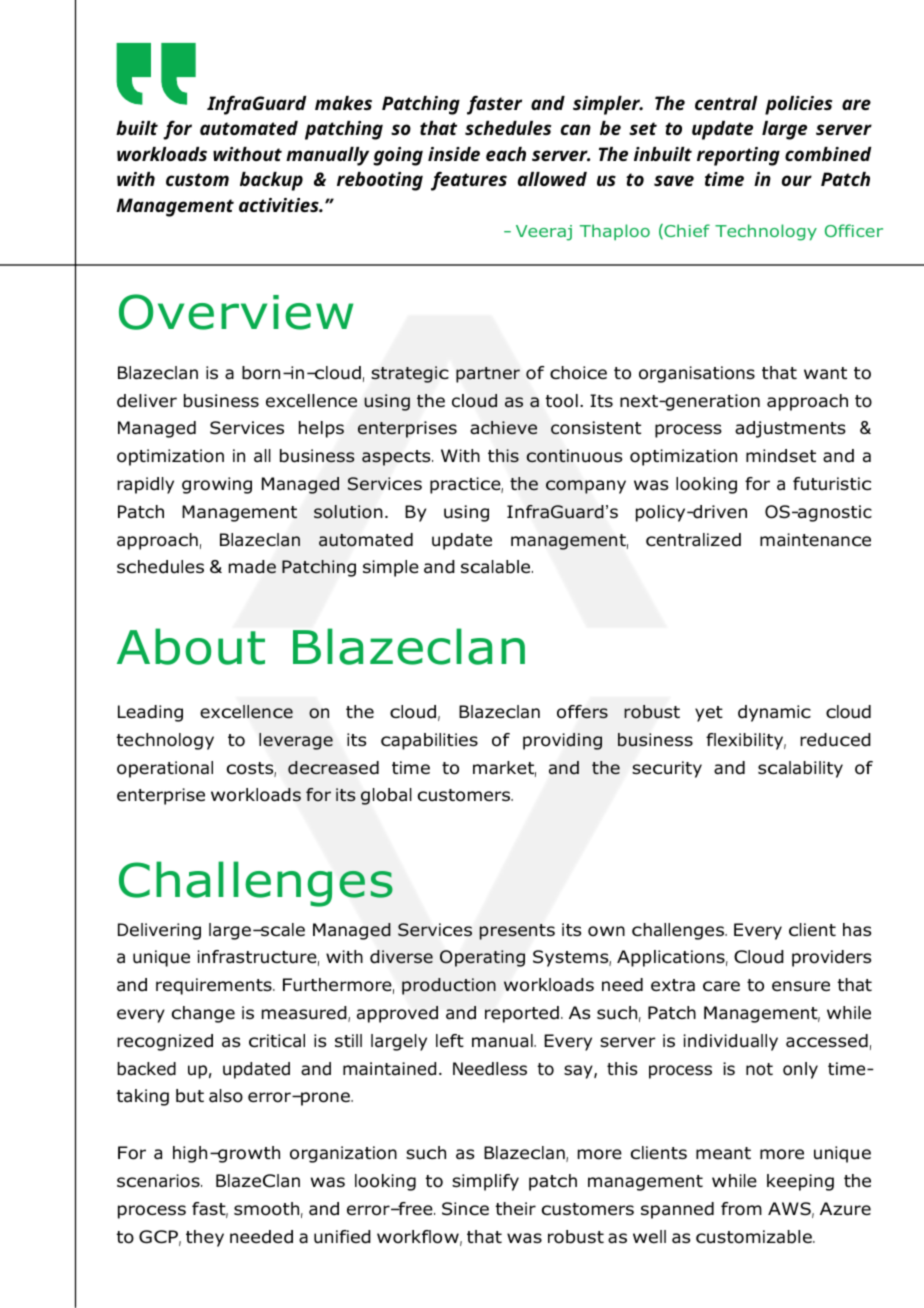 Image resolution: width=924 pixels, height=1308 pixels. I want to click on requirements, so click(215, 986).
